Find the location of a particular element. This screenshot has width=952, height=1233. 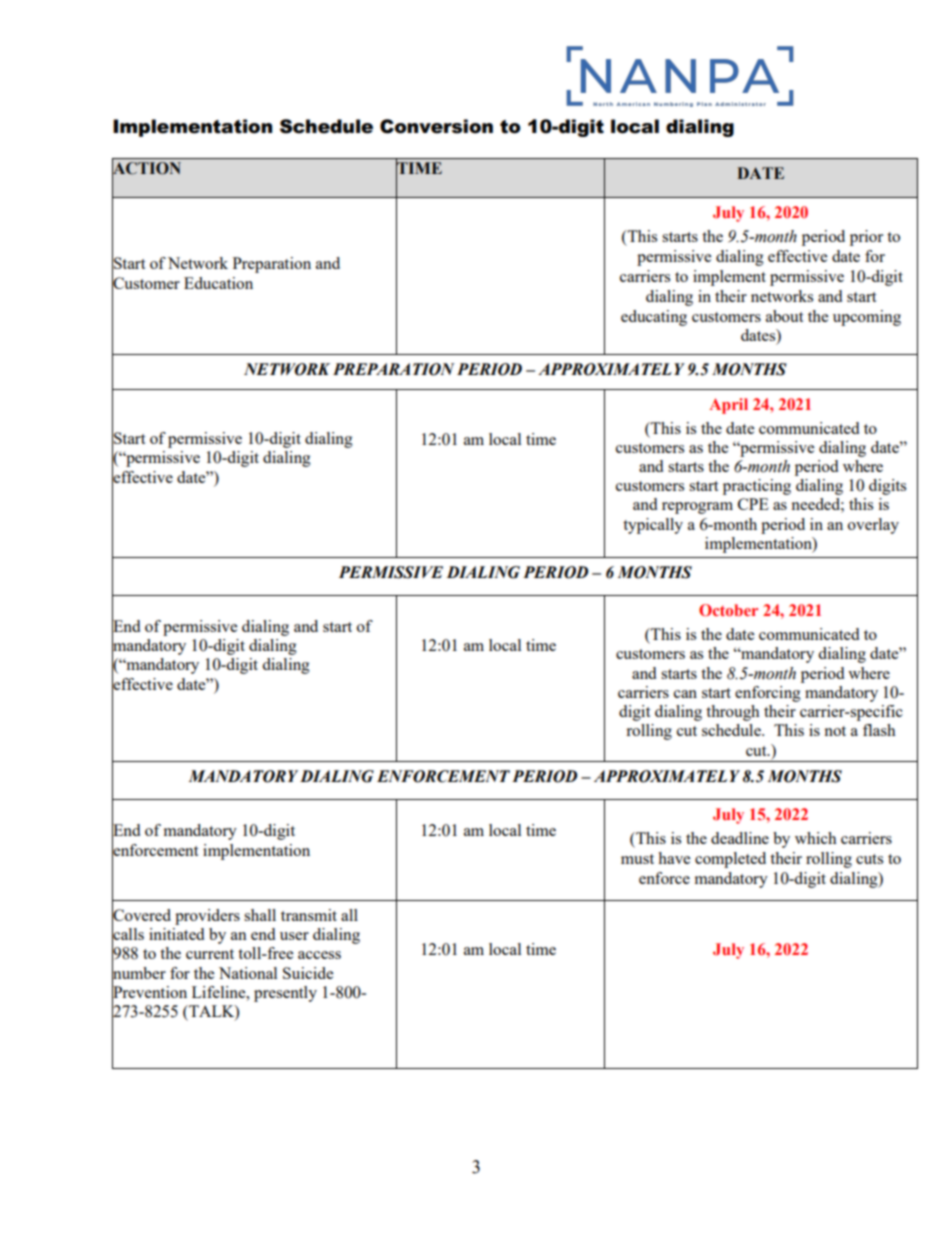

prior is located at coordinates (866, 238).
